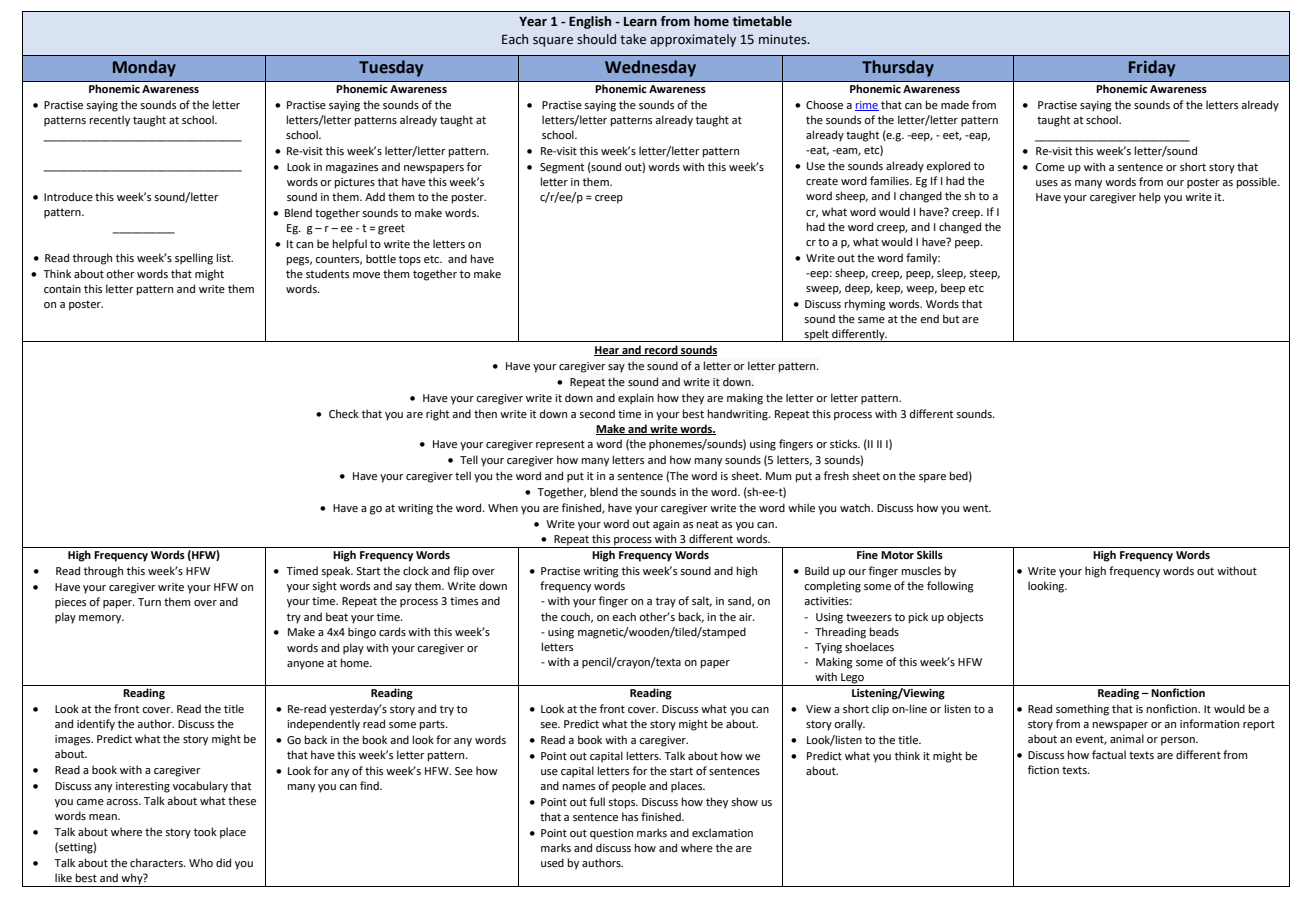  Describe the element at coordinates (144, 68) in the page. I see `Monday` at that location.
